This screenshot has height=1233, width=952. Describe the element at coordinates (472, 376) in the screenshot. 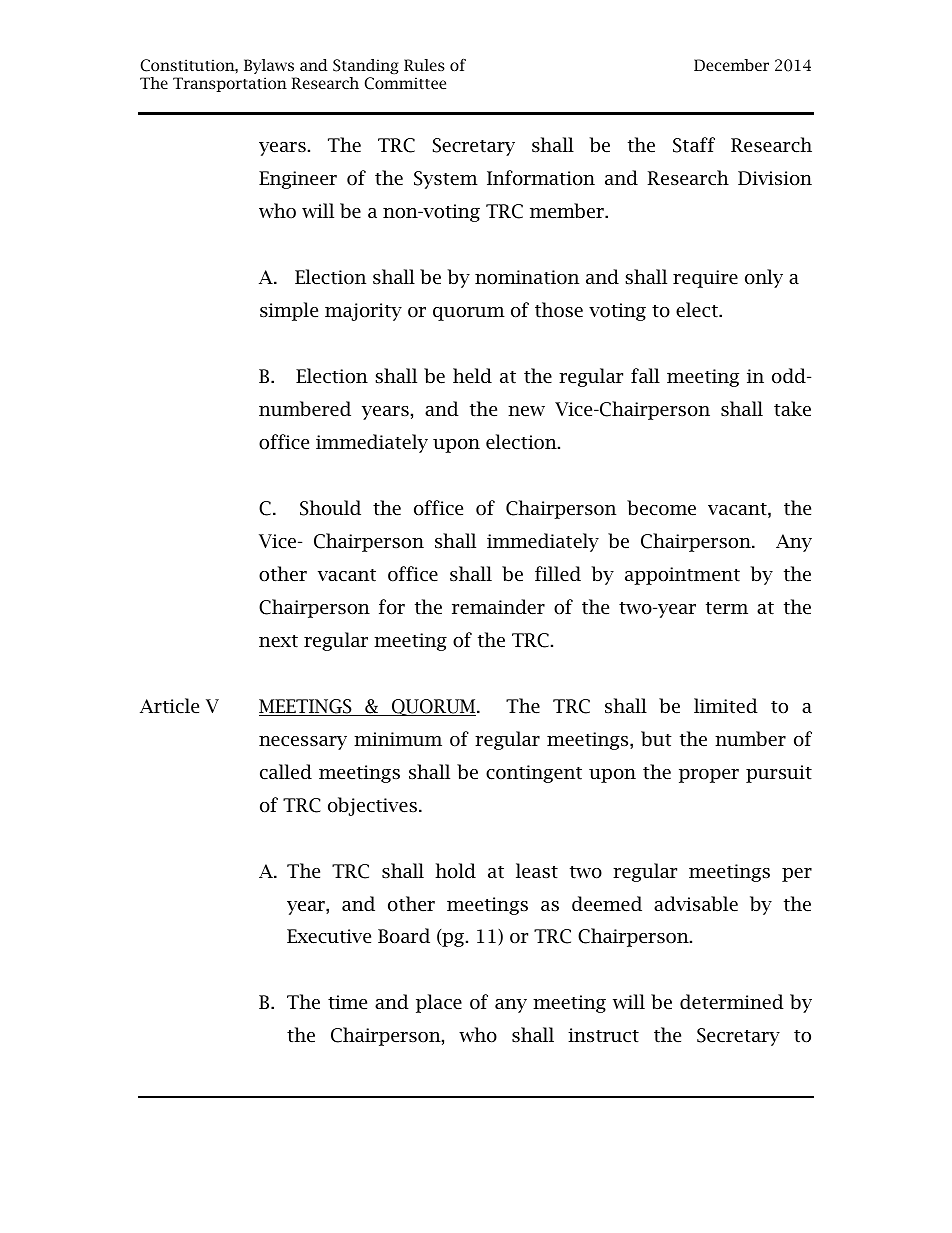

I see `held` at that location.
